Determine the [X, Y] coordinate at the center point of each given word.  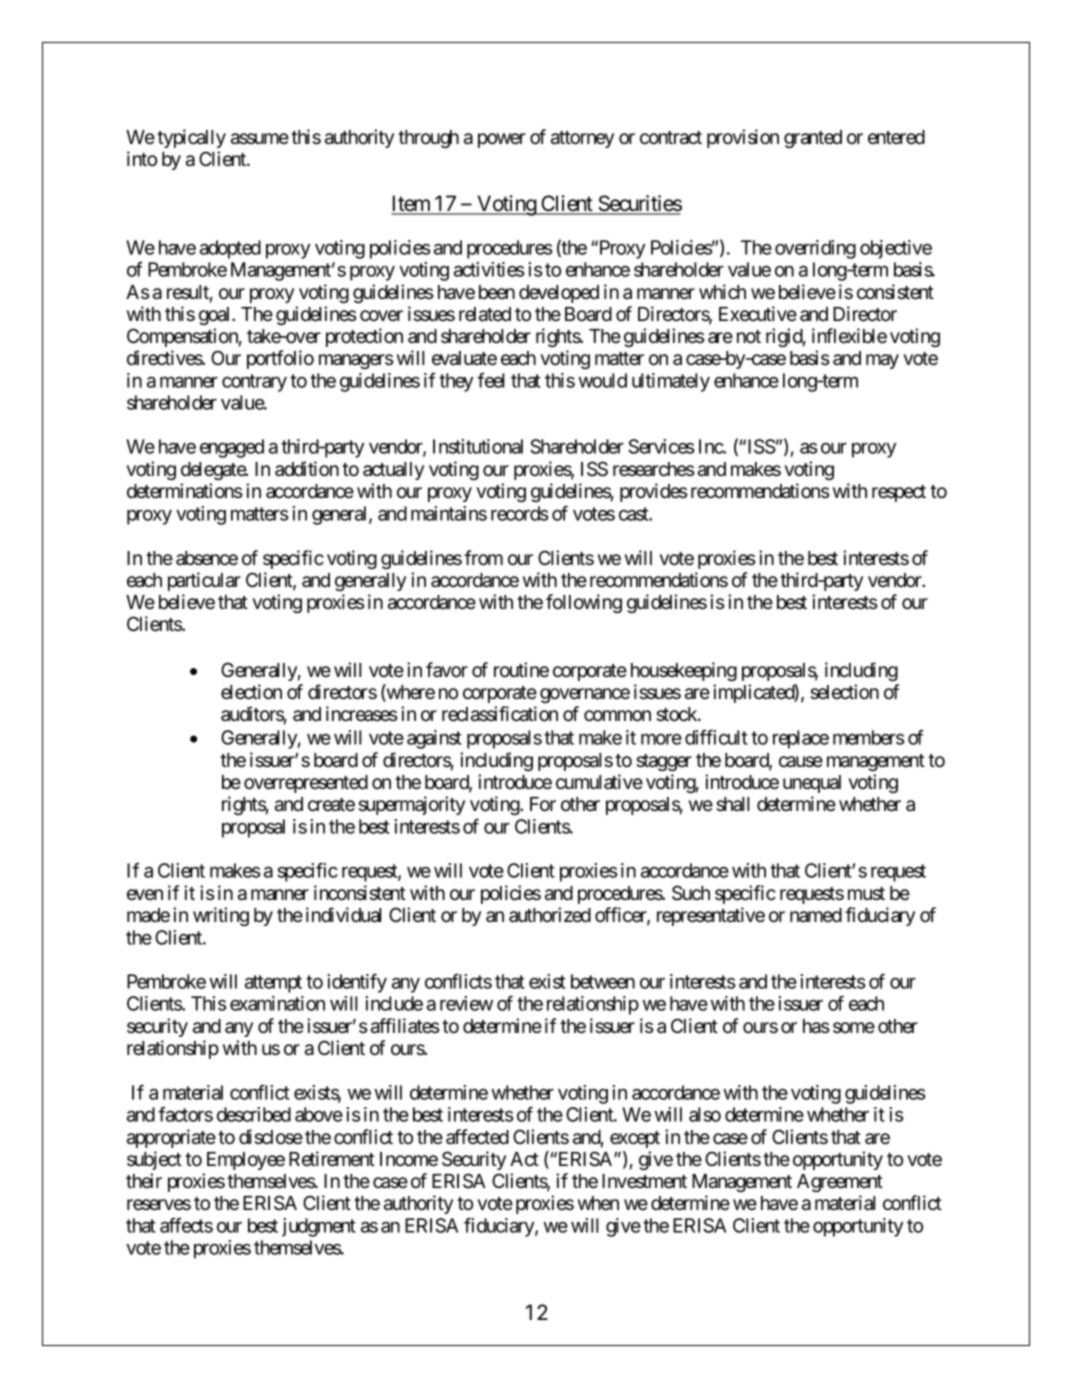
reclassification [500, 714]
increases [361, 714]
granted [813, 139]
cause [801, 762]
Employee [246, 1161]
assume [260, 139]
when [598, 1203]
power [502, 140]
